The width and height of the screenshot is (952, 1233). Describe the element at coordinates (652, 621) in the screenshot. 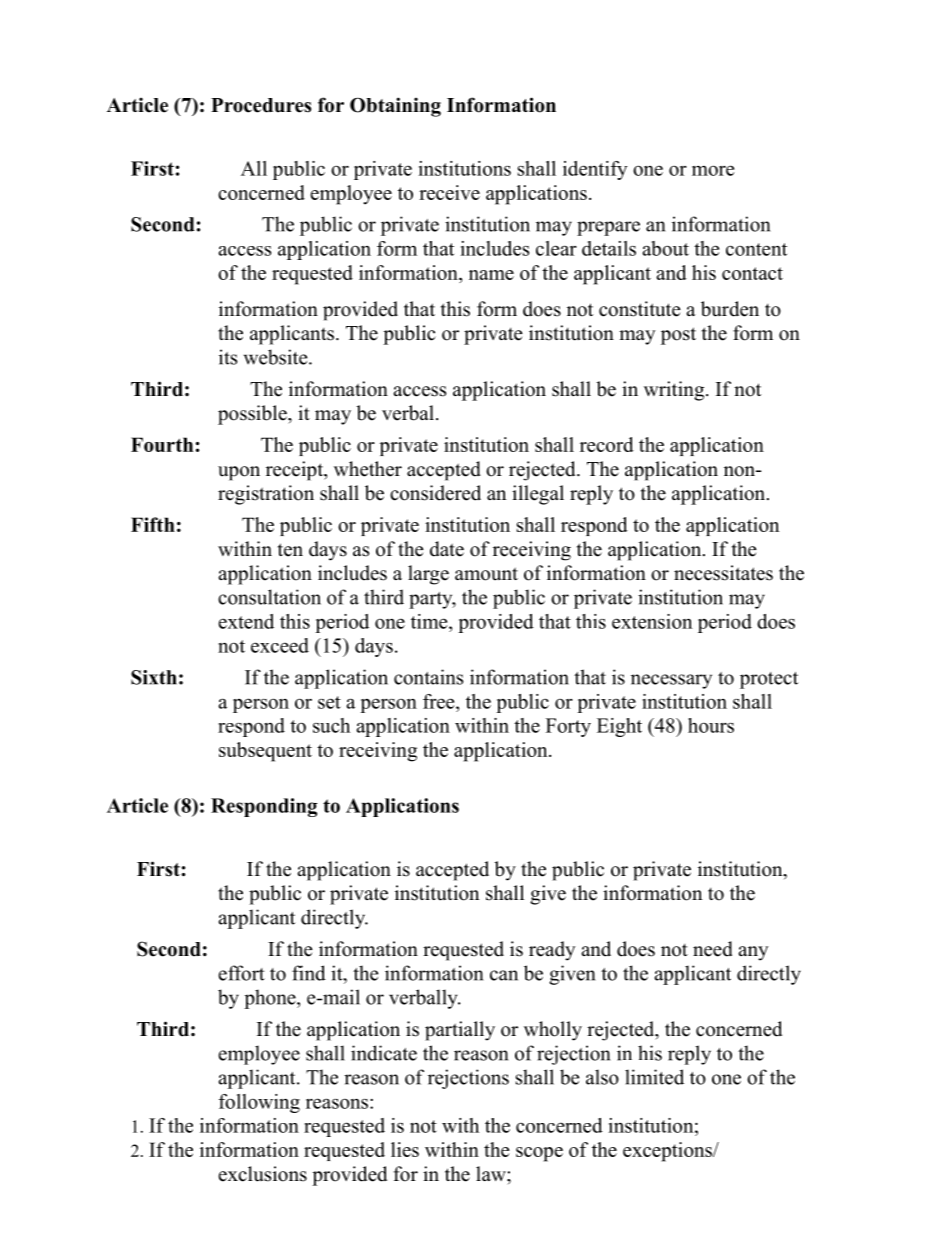

I see `extension` at that location.
